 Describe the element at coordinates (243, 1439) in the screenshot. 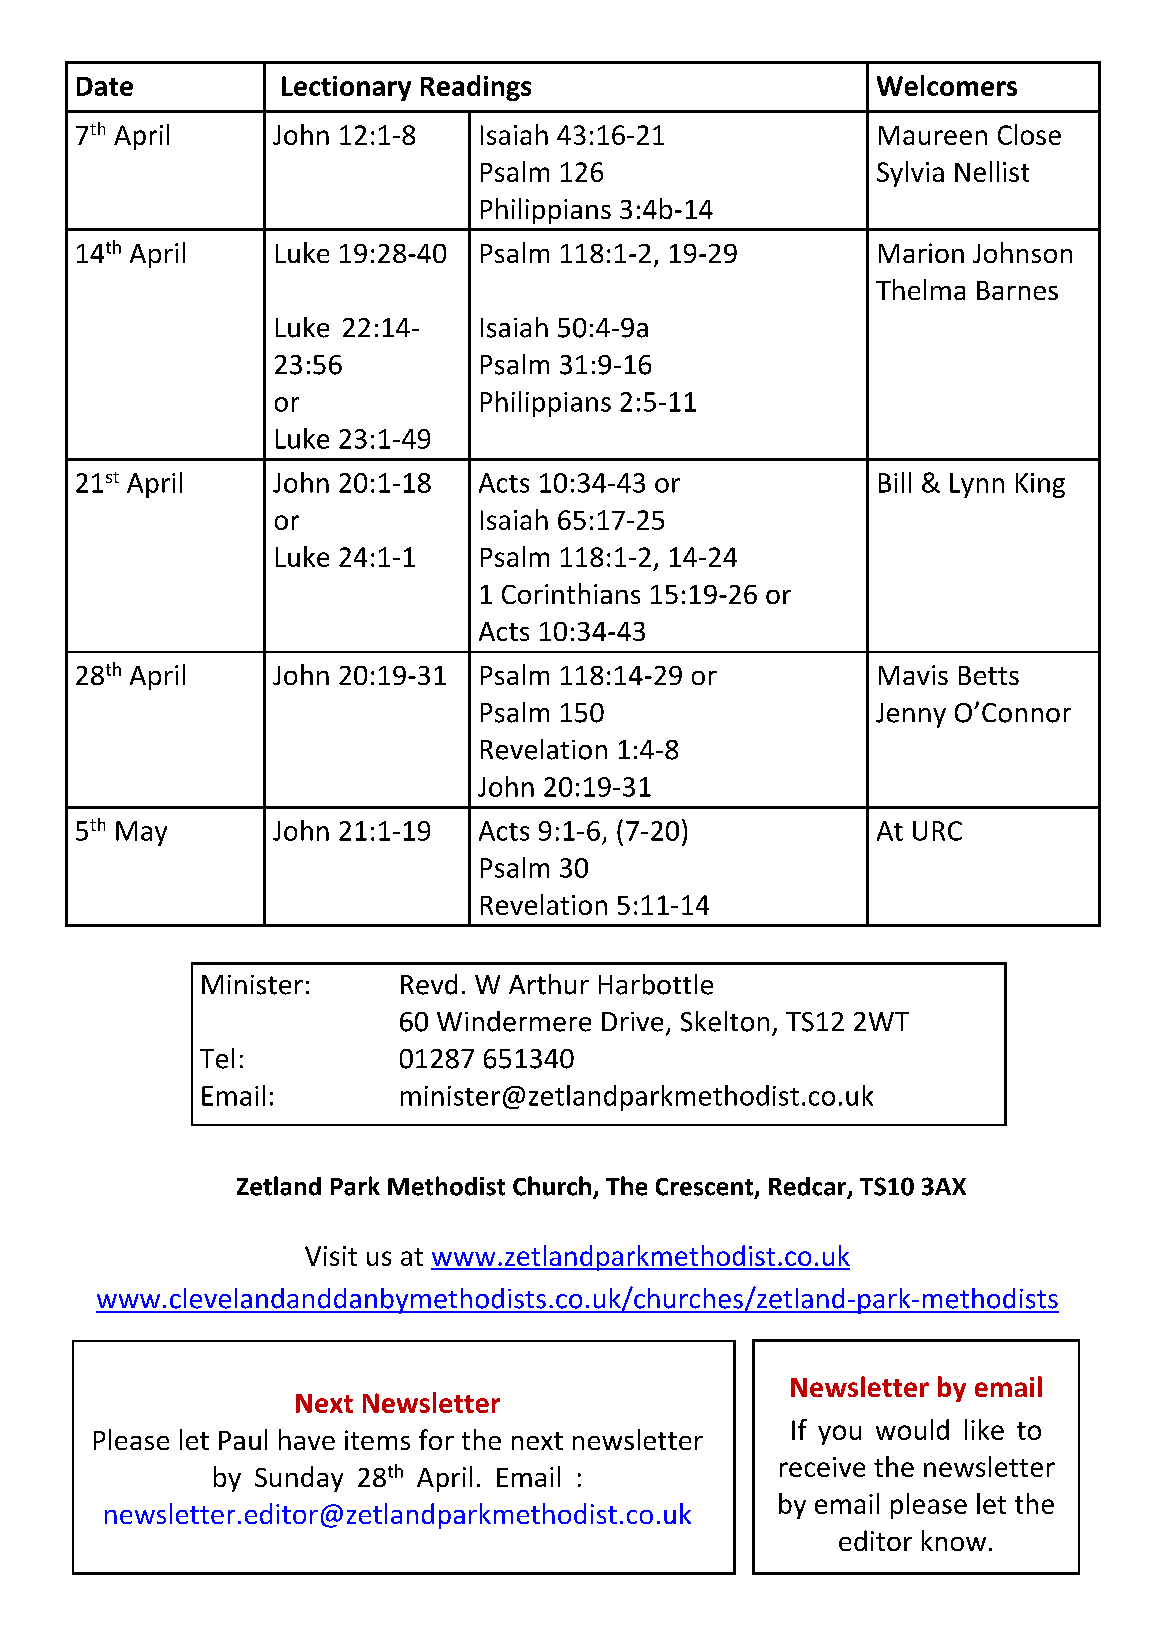

I see `Paul` at that location.
